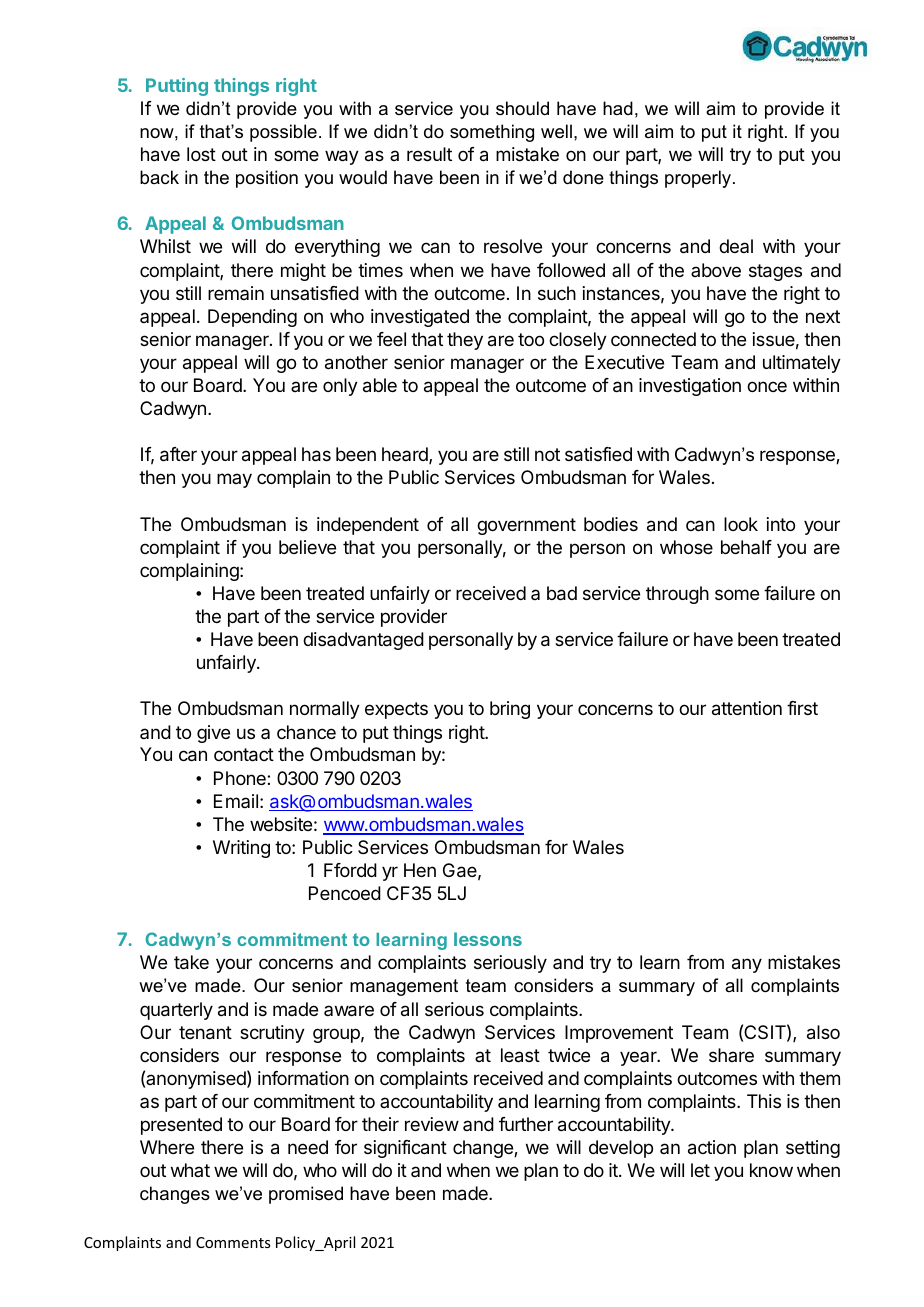  What do you see at coordinates (283, 133) in the page?
I see `possible` at bounding box center [283, 133].
